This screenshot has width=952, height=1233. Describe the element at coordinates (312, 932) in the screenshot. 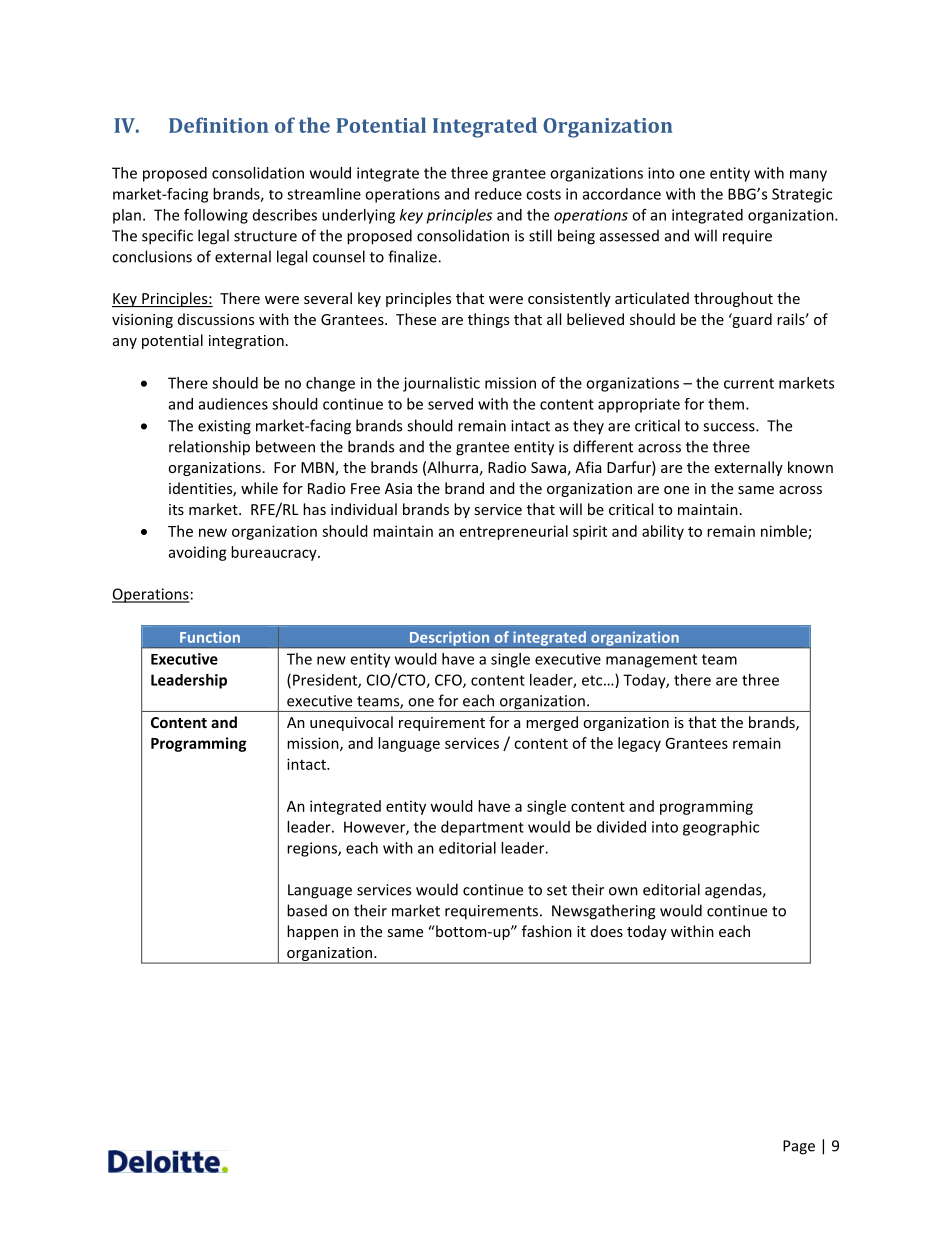

I see `happen` at that location.
